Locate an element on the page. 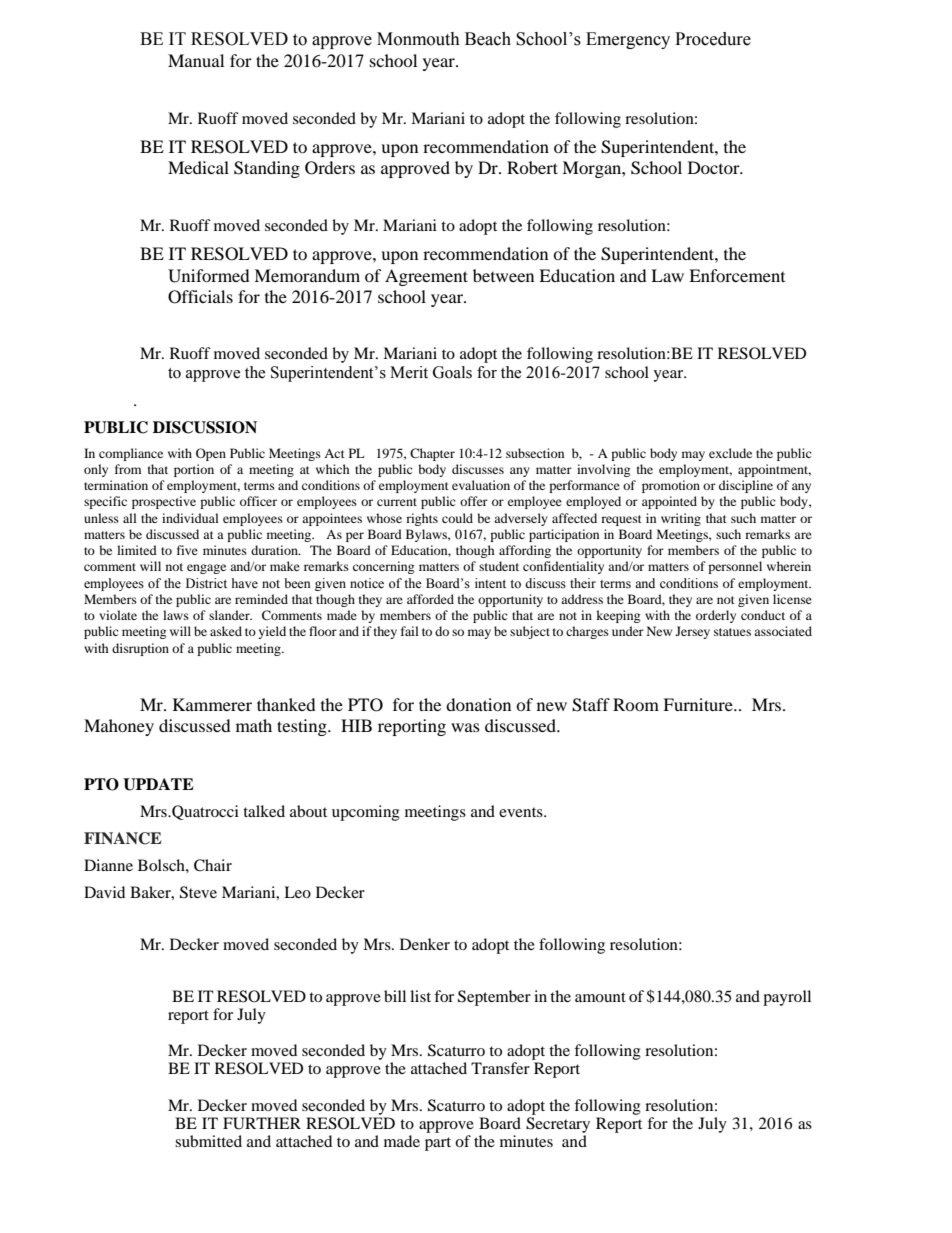 This image has height=1233, width=952. submitted is located at coordinates (208, 1141).
